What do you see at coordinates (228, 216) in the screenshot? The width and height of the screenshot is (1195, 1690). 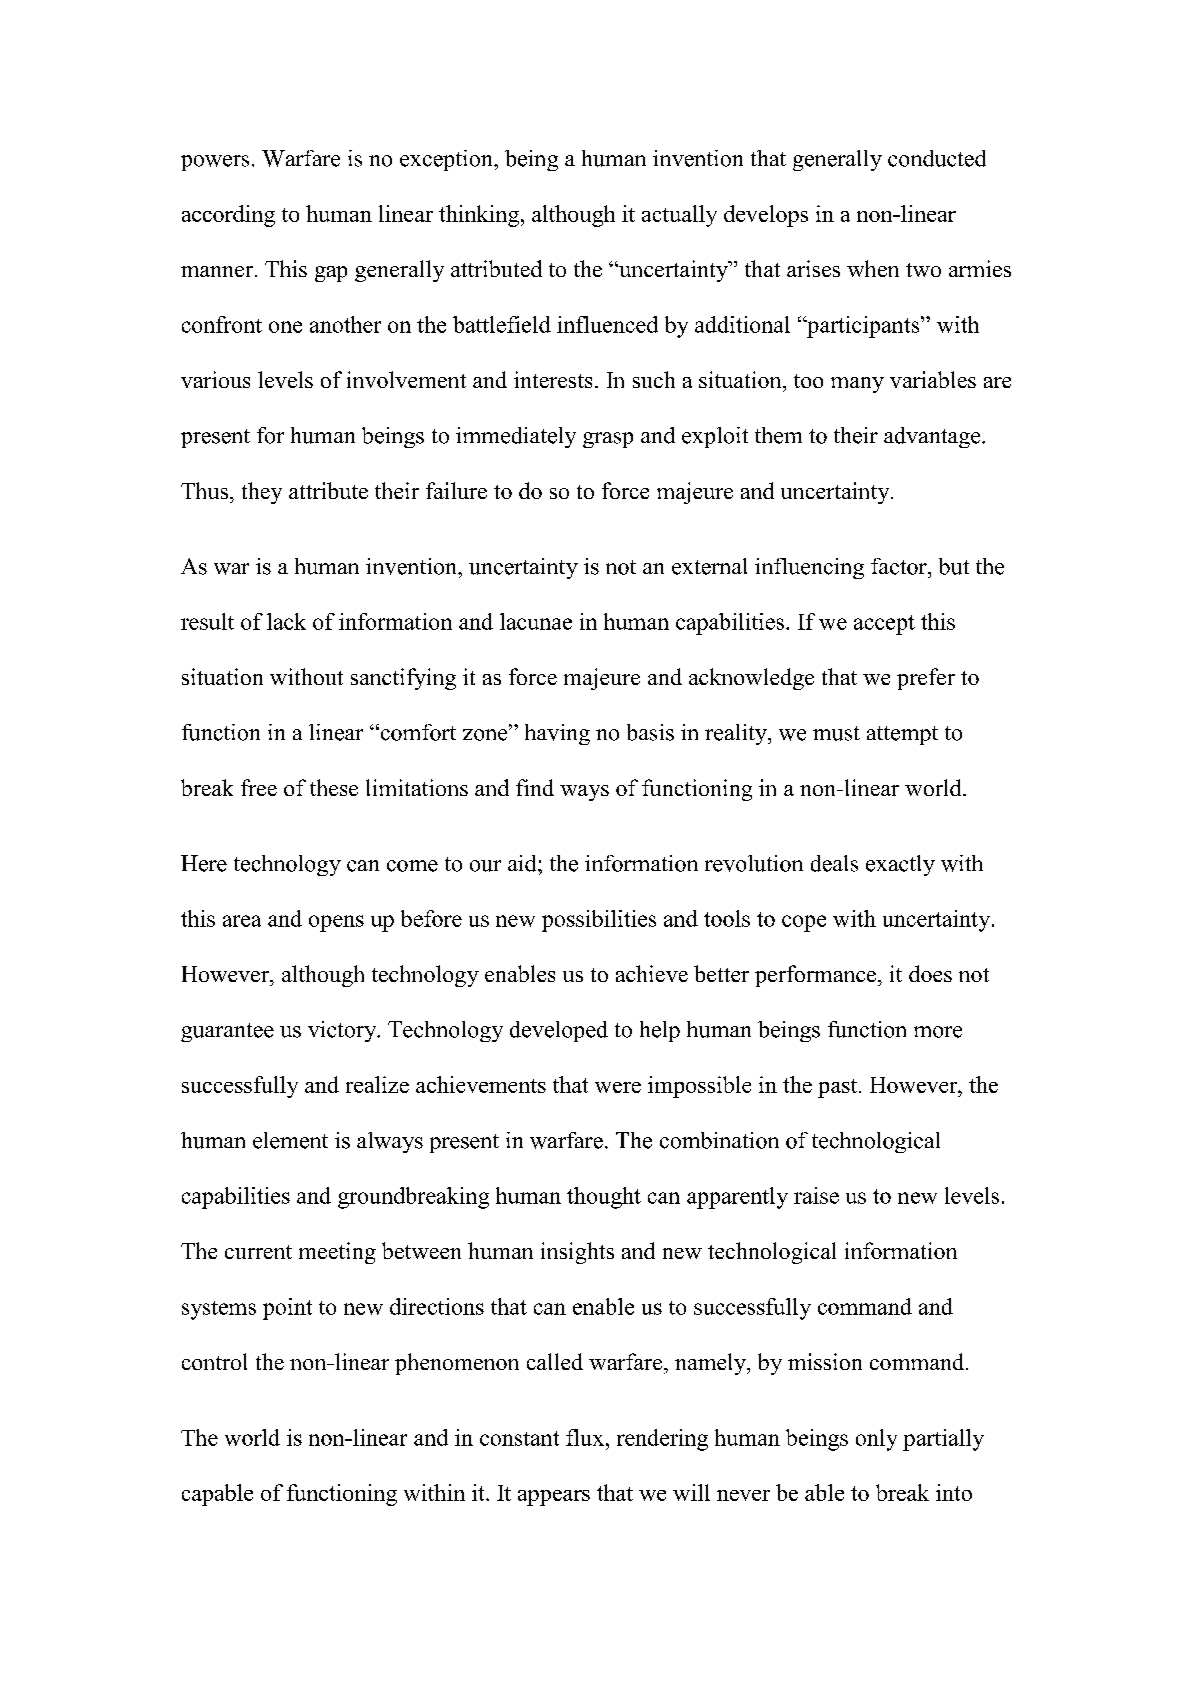 I see `according` at bounding box center [228, 216].
